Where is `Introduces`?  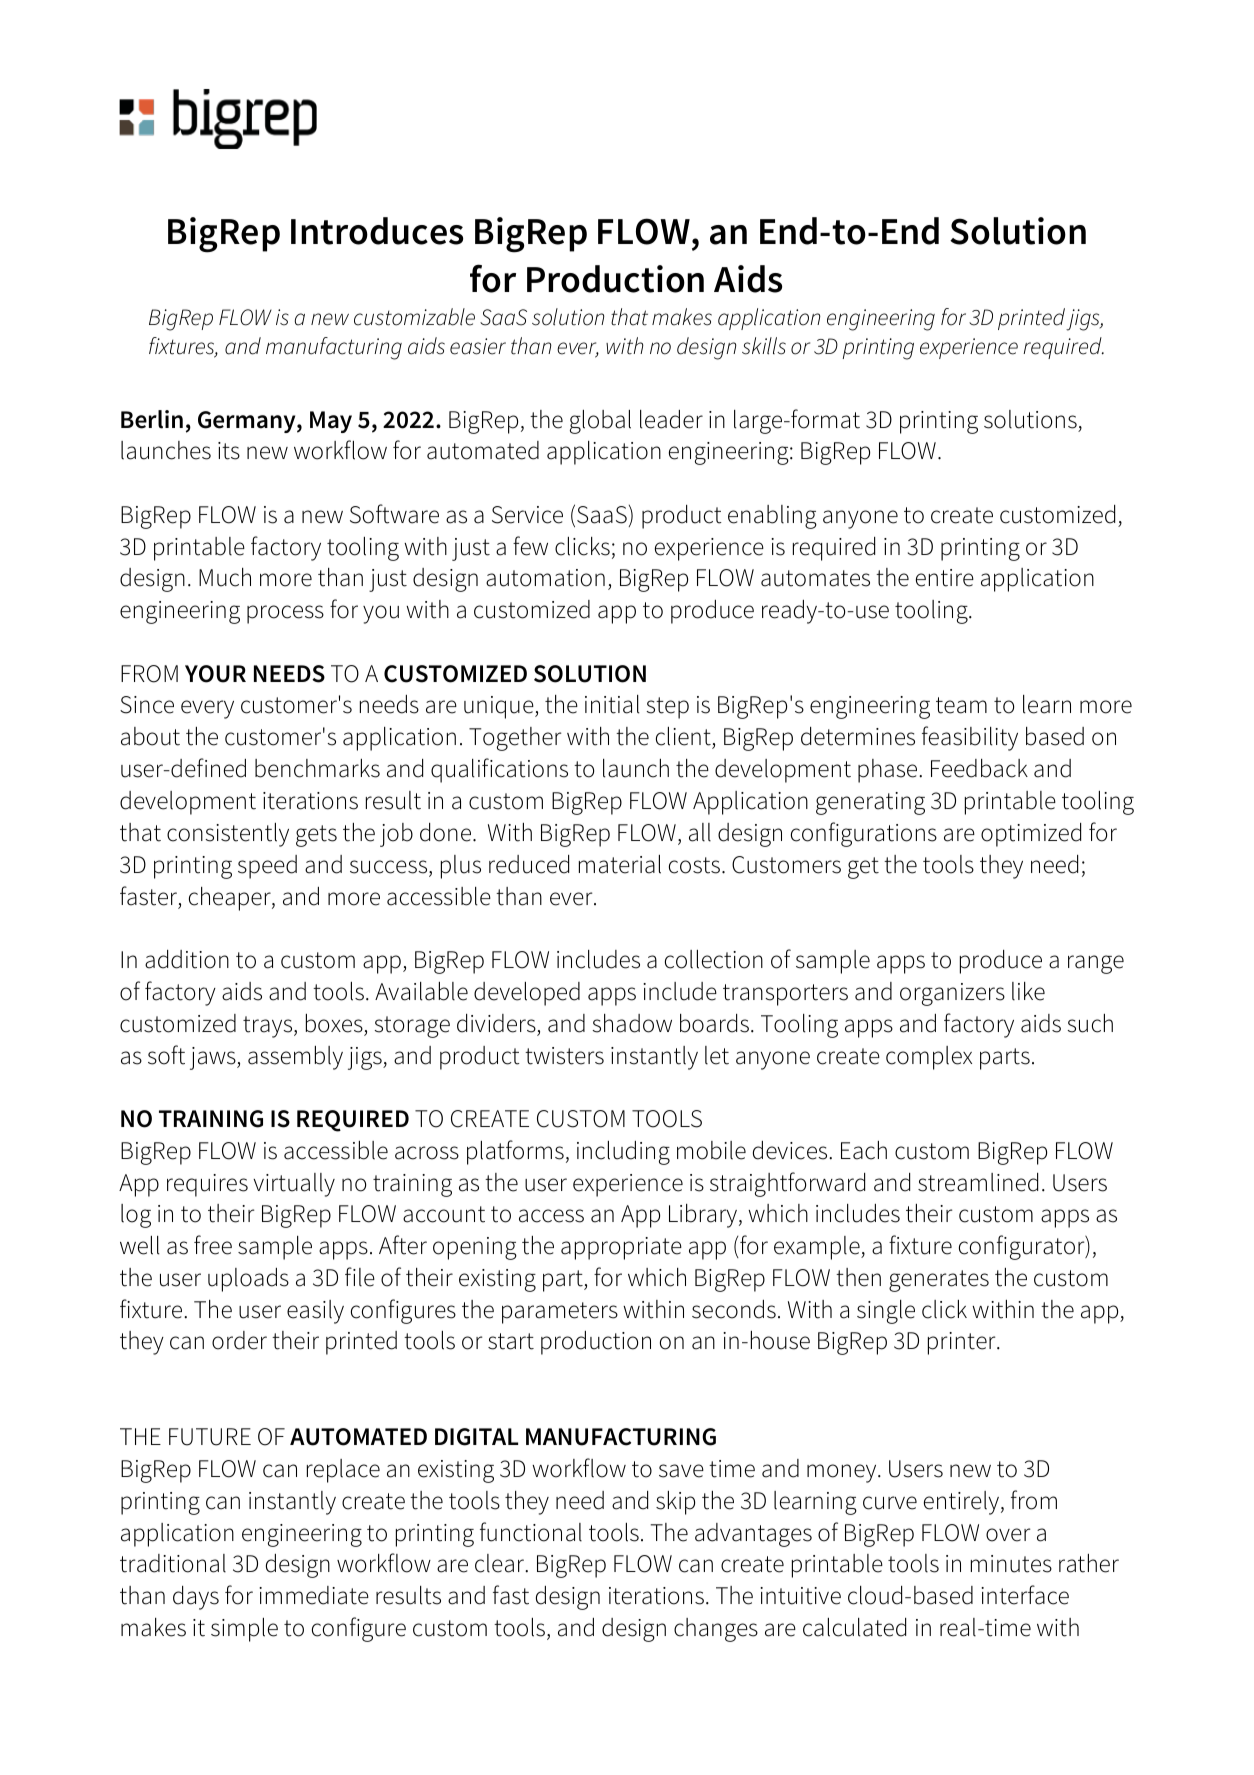
Introduces is located at coordinates (377, 231).
